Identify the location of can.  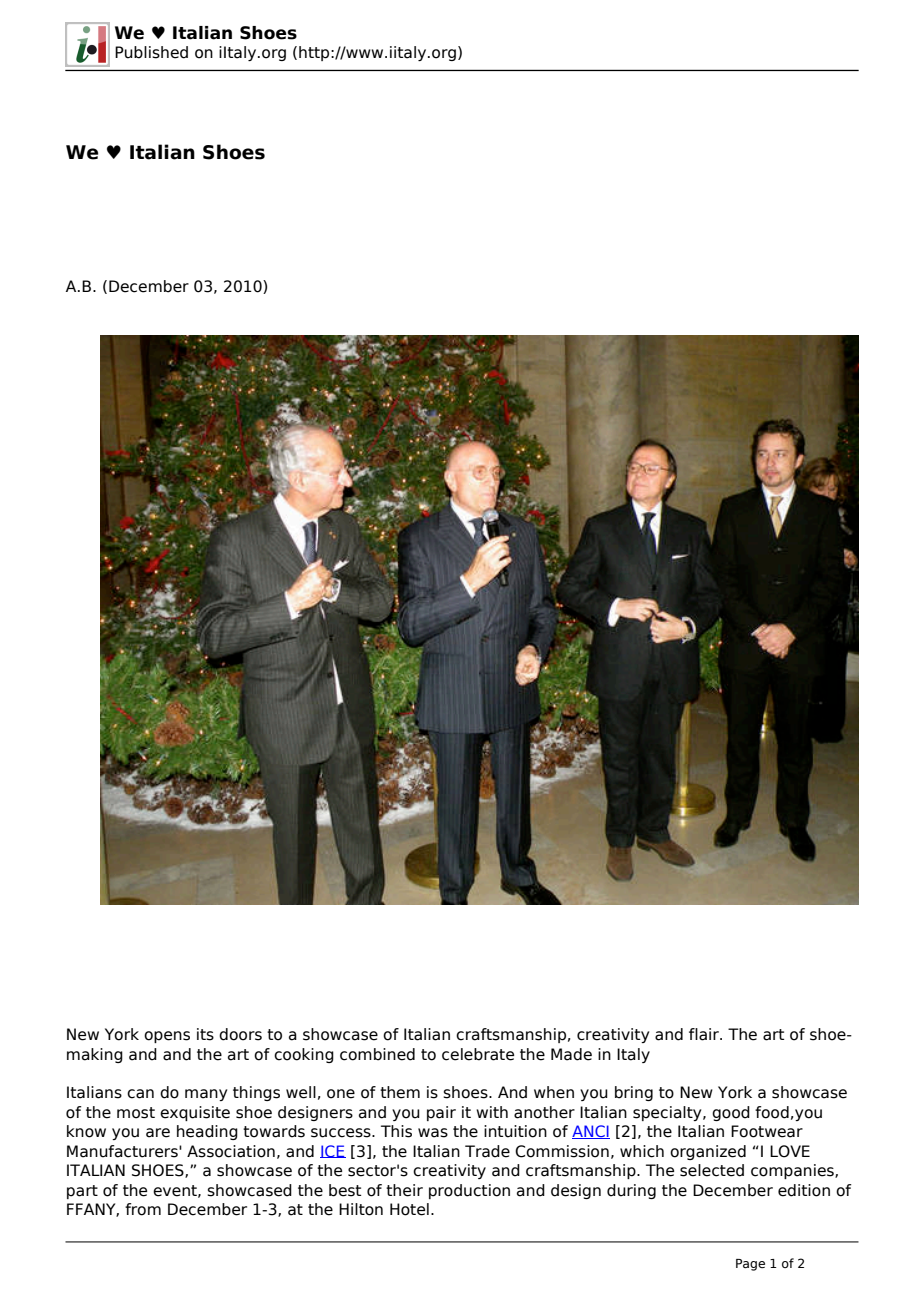
(140, 1094).
